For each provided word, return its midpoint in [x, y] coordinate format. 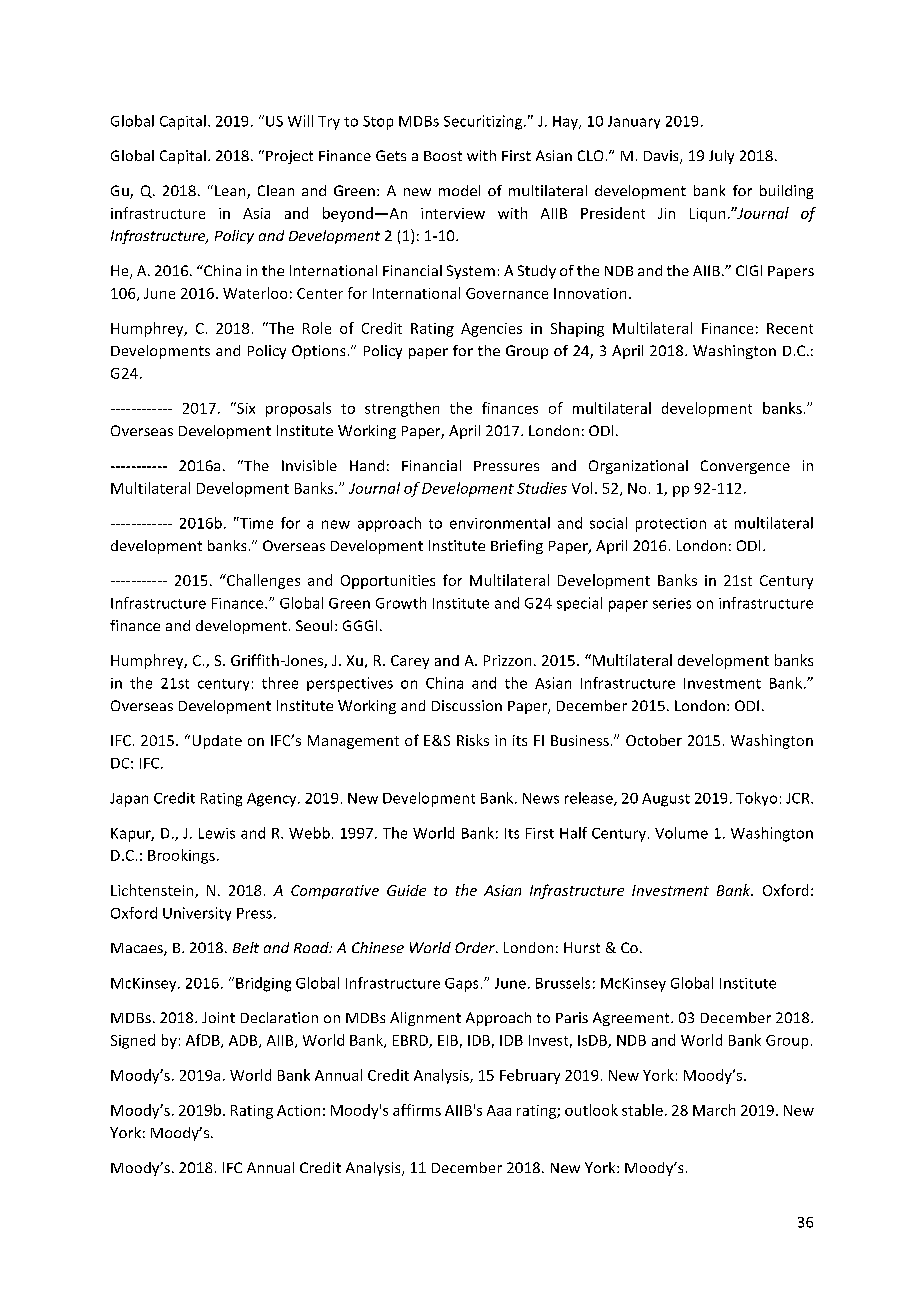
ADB [244, 1041]
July [721, 157]
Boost [443, 156]
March [714, 1110]
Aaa [499, 1110]
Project [289, 157]
